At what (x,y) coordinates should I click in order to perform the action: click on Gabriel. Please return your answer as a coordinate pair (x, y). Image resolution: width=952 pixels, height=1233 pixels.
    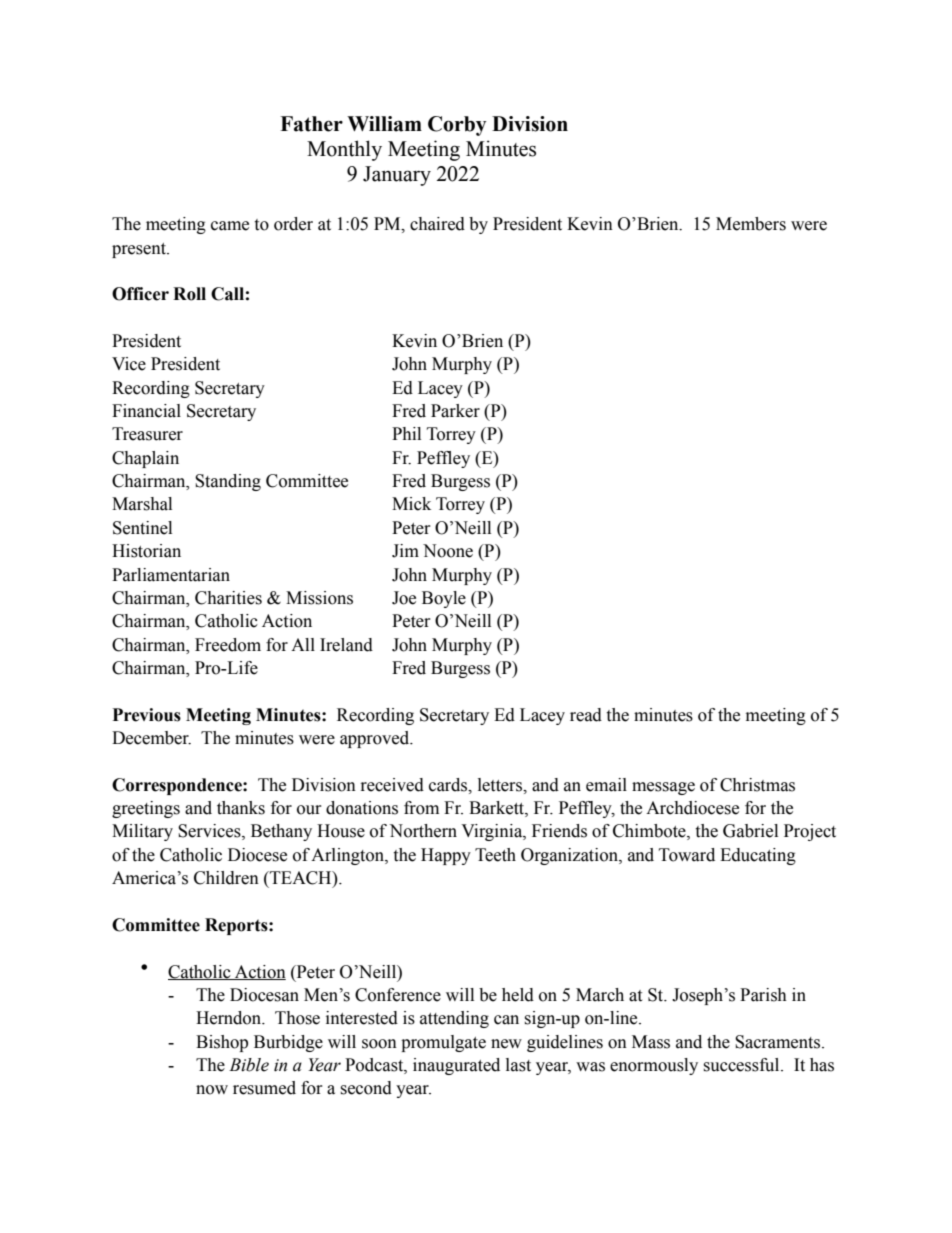
    Looking at the image, I should click on (750, 831).
